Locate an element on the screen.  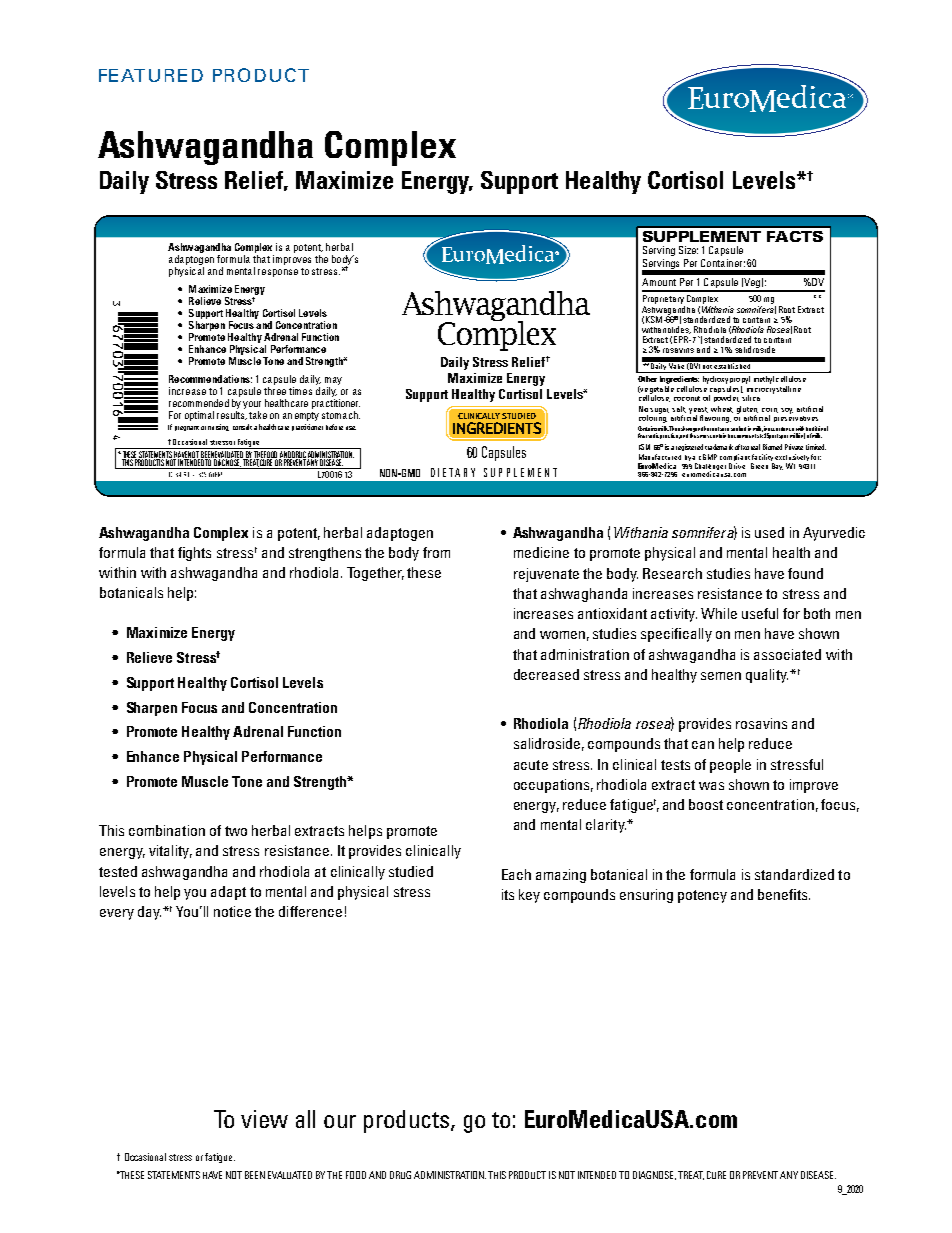
decreased is located at coordinates (546, 674).
